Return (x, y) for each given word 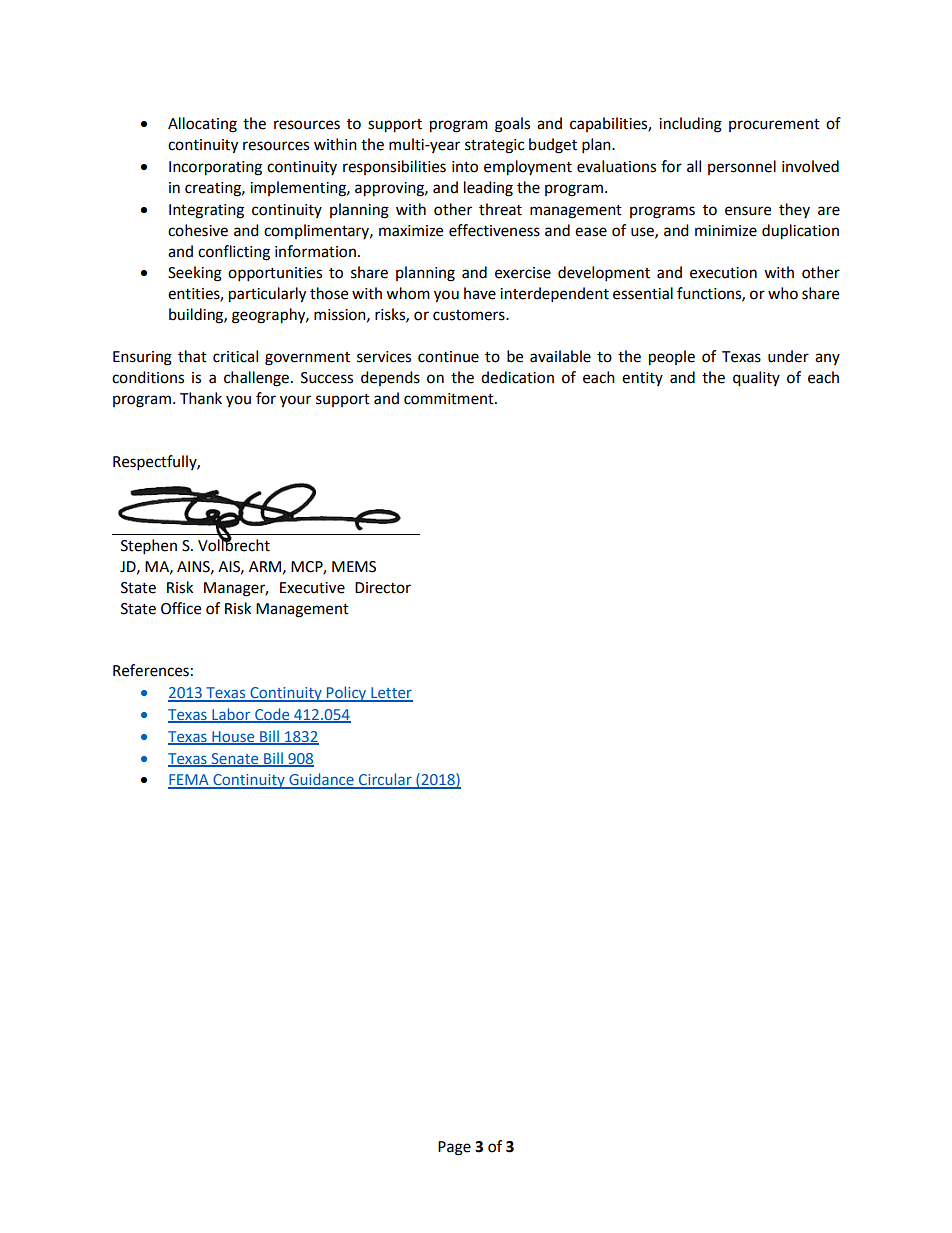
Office (181, 608)
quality (756, 379)
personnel (742, 167)
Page (454, 1148)
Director (383, 588)
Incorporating (215, 168)
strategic (494, 146)
